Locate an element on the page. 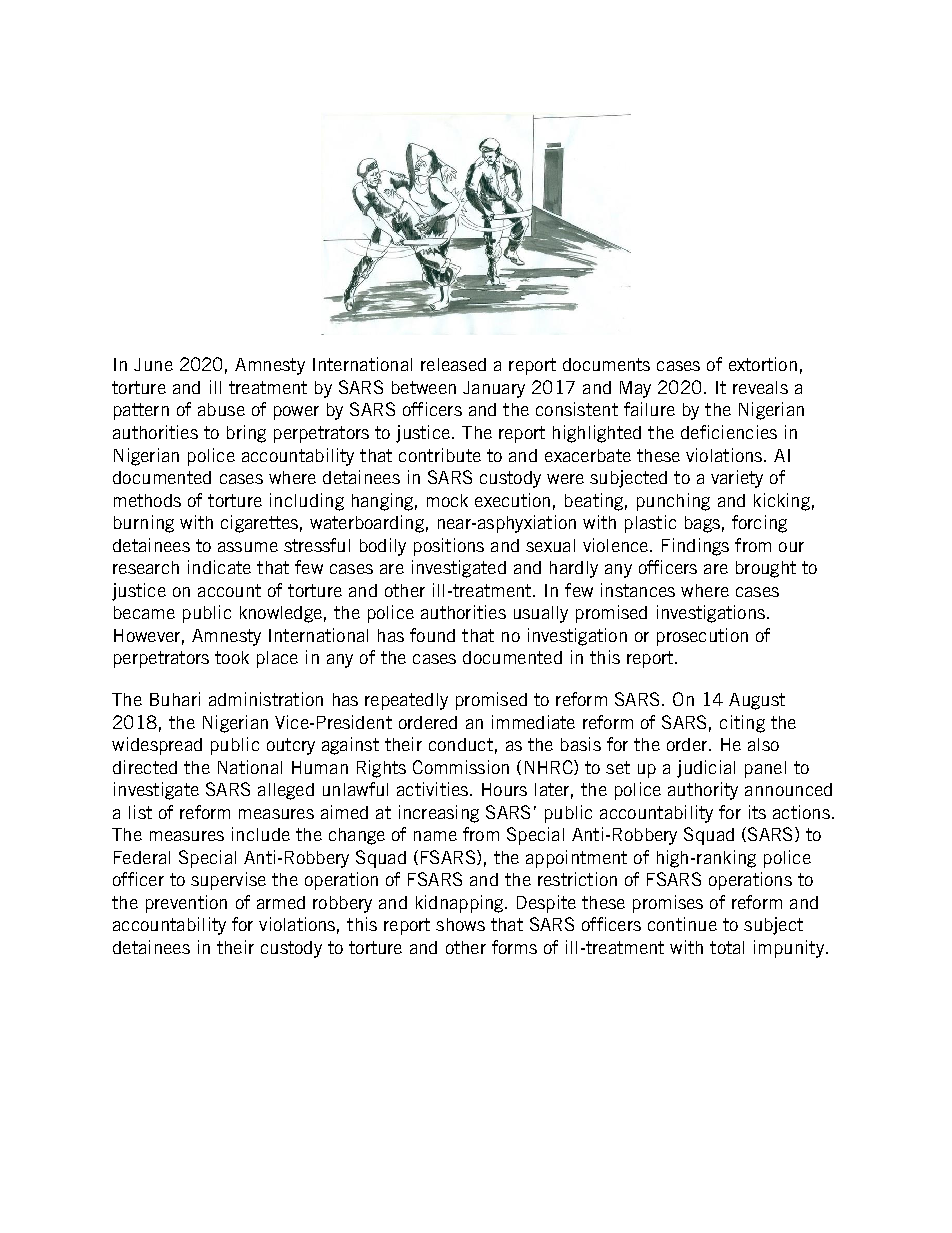 The height and width of the image is (1233, 952). total is located at coordinates (727, 947).
